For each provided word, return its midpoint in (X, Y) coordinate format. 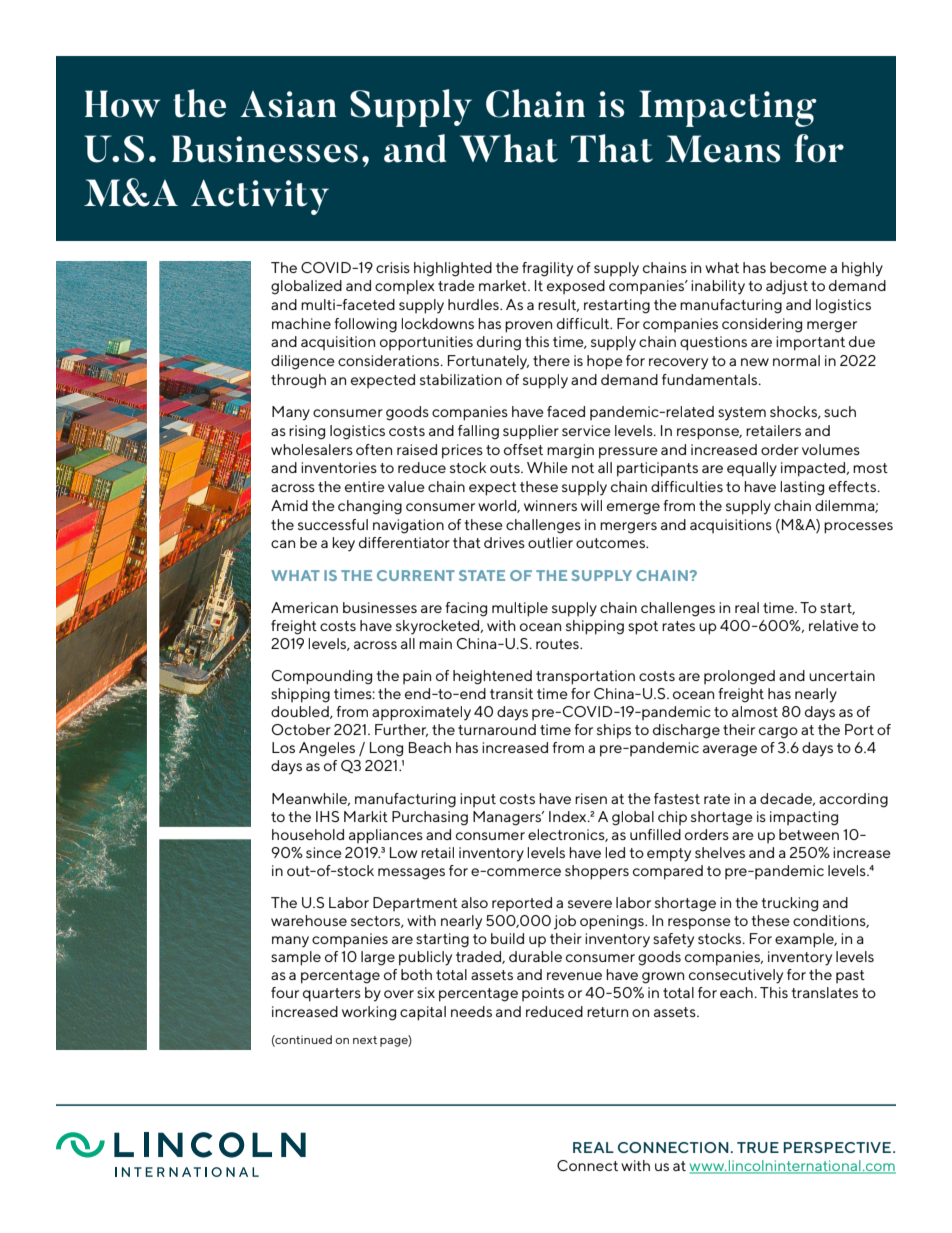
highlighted (453, 269)
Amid (289, 505)
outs (506, 468)
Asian (288, 104)
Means (722, 149)
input (478, 800)
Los (283, 747)
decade (787, 799)
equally (752, 469)
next (365, 1040)
